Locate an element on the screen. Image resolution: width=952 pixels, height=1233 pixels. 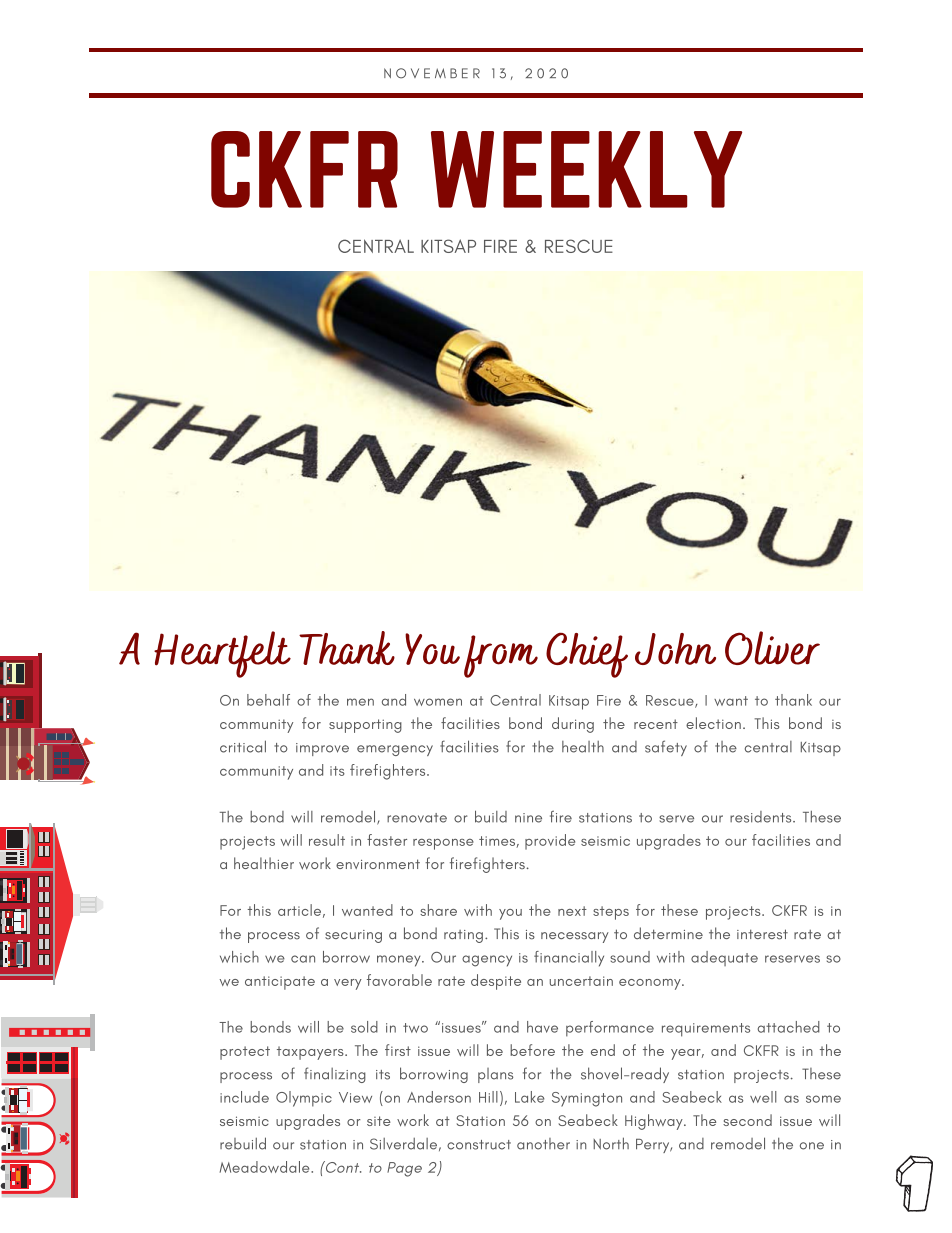
another is located at coordinates (543, 1144).
